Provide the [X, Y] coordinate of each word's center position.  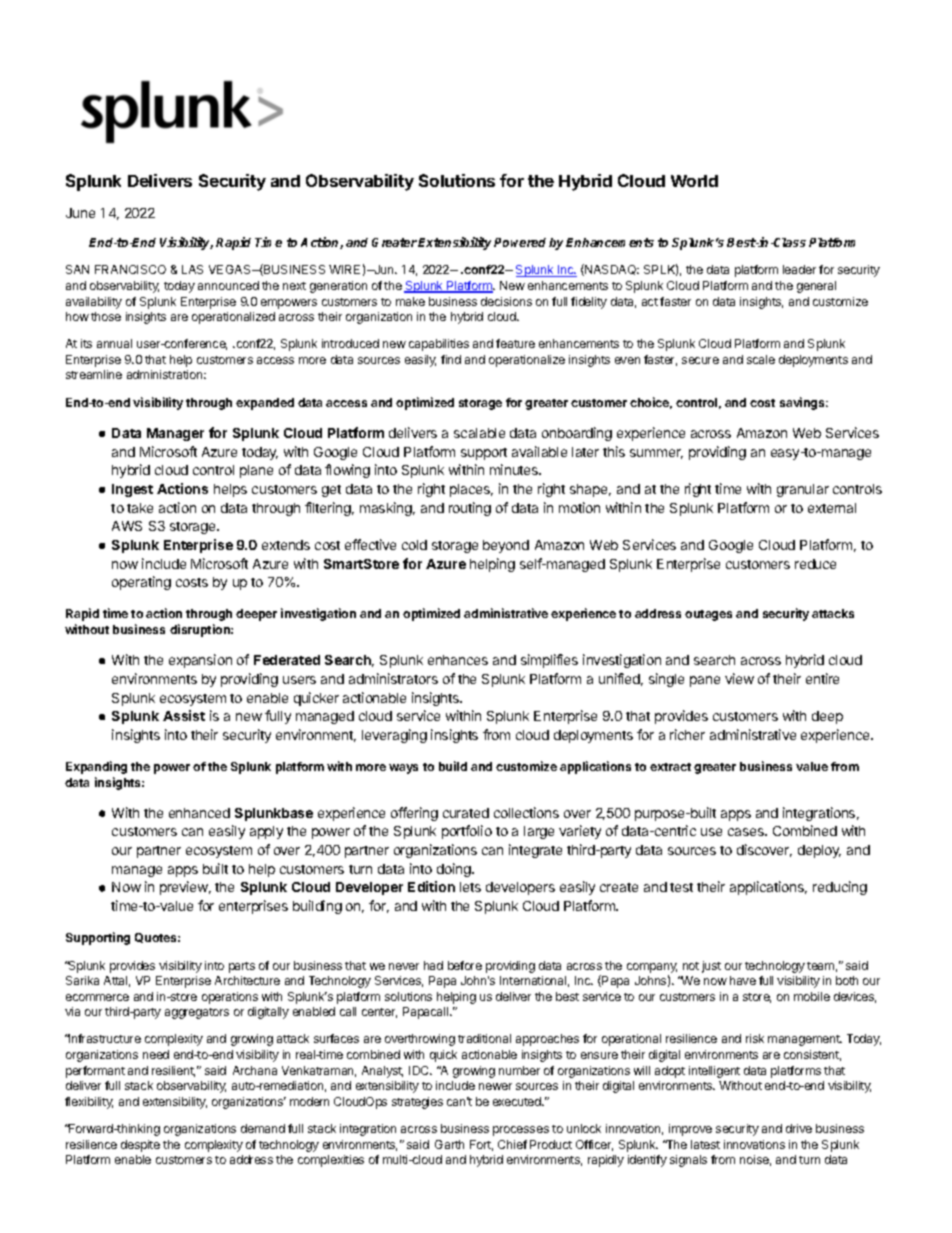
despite [140, 1146]
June [80, 213]
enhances [458, 660]
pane [705, 681]
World [694, 181]
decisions [506, 301]
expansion [200, 661]
